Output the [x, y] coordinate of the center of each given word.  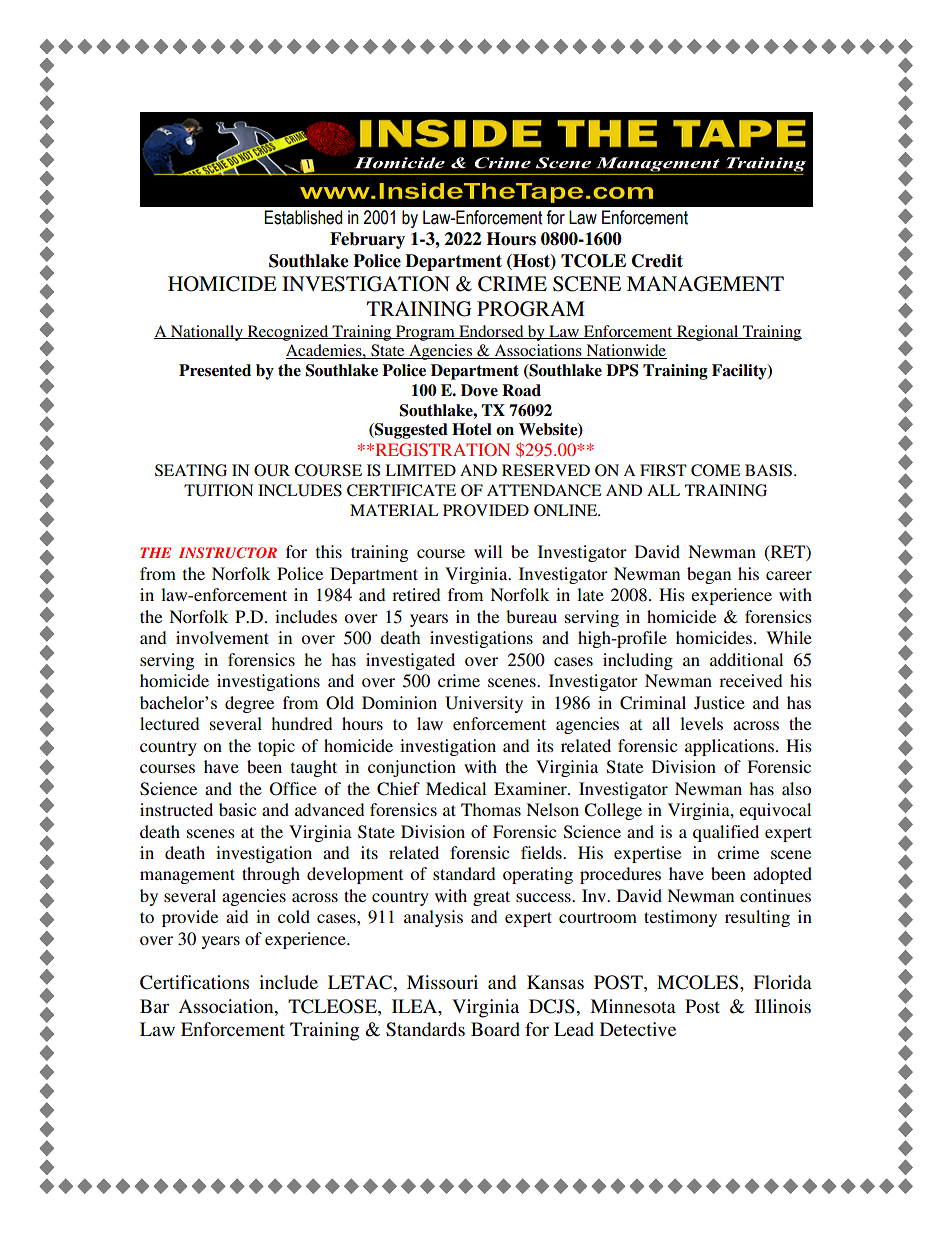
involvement [222, 637]
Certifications [194, 982]
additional [746, 659]
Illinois [783, 1006]
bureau [531, 616]
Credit [657, 261]
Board [495, 1029]
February [367, 240]
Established [303, 217]
